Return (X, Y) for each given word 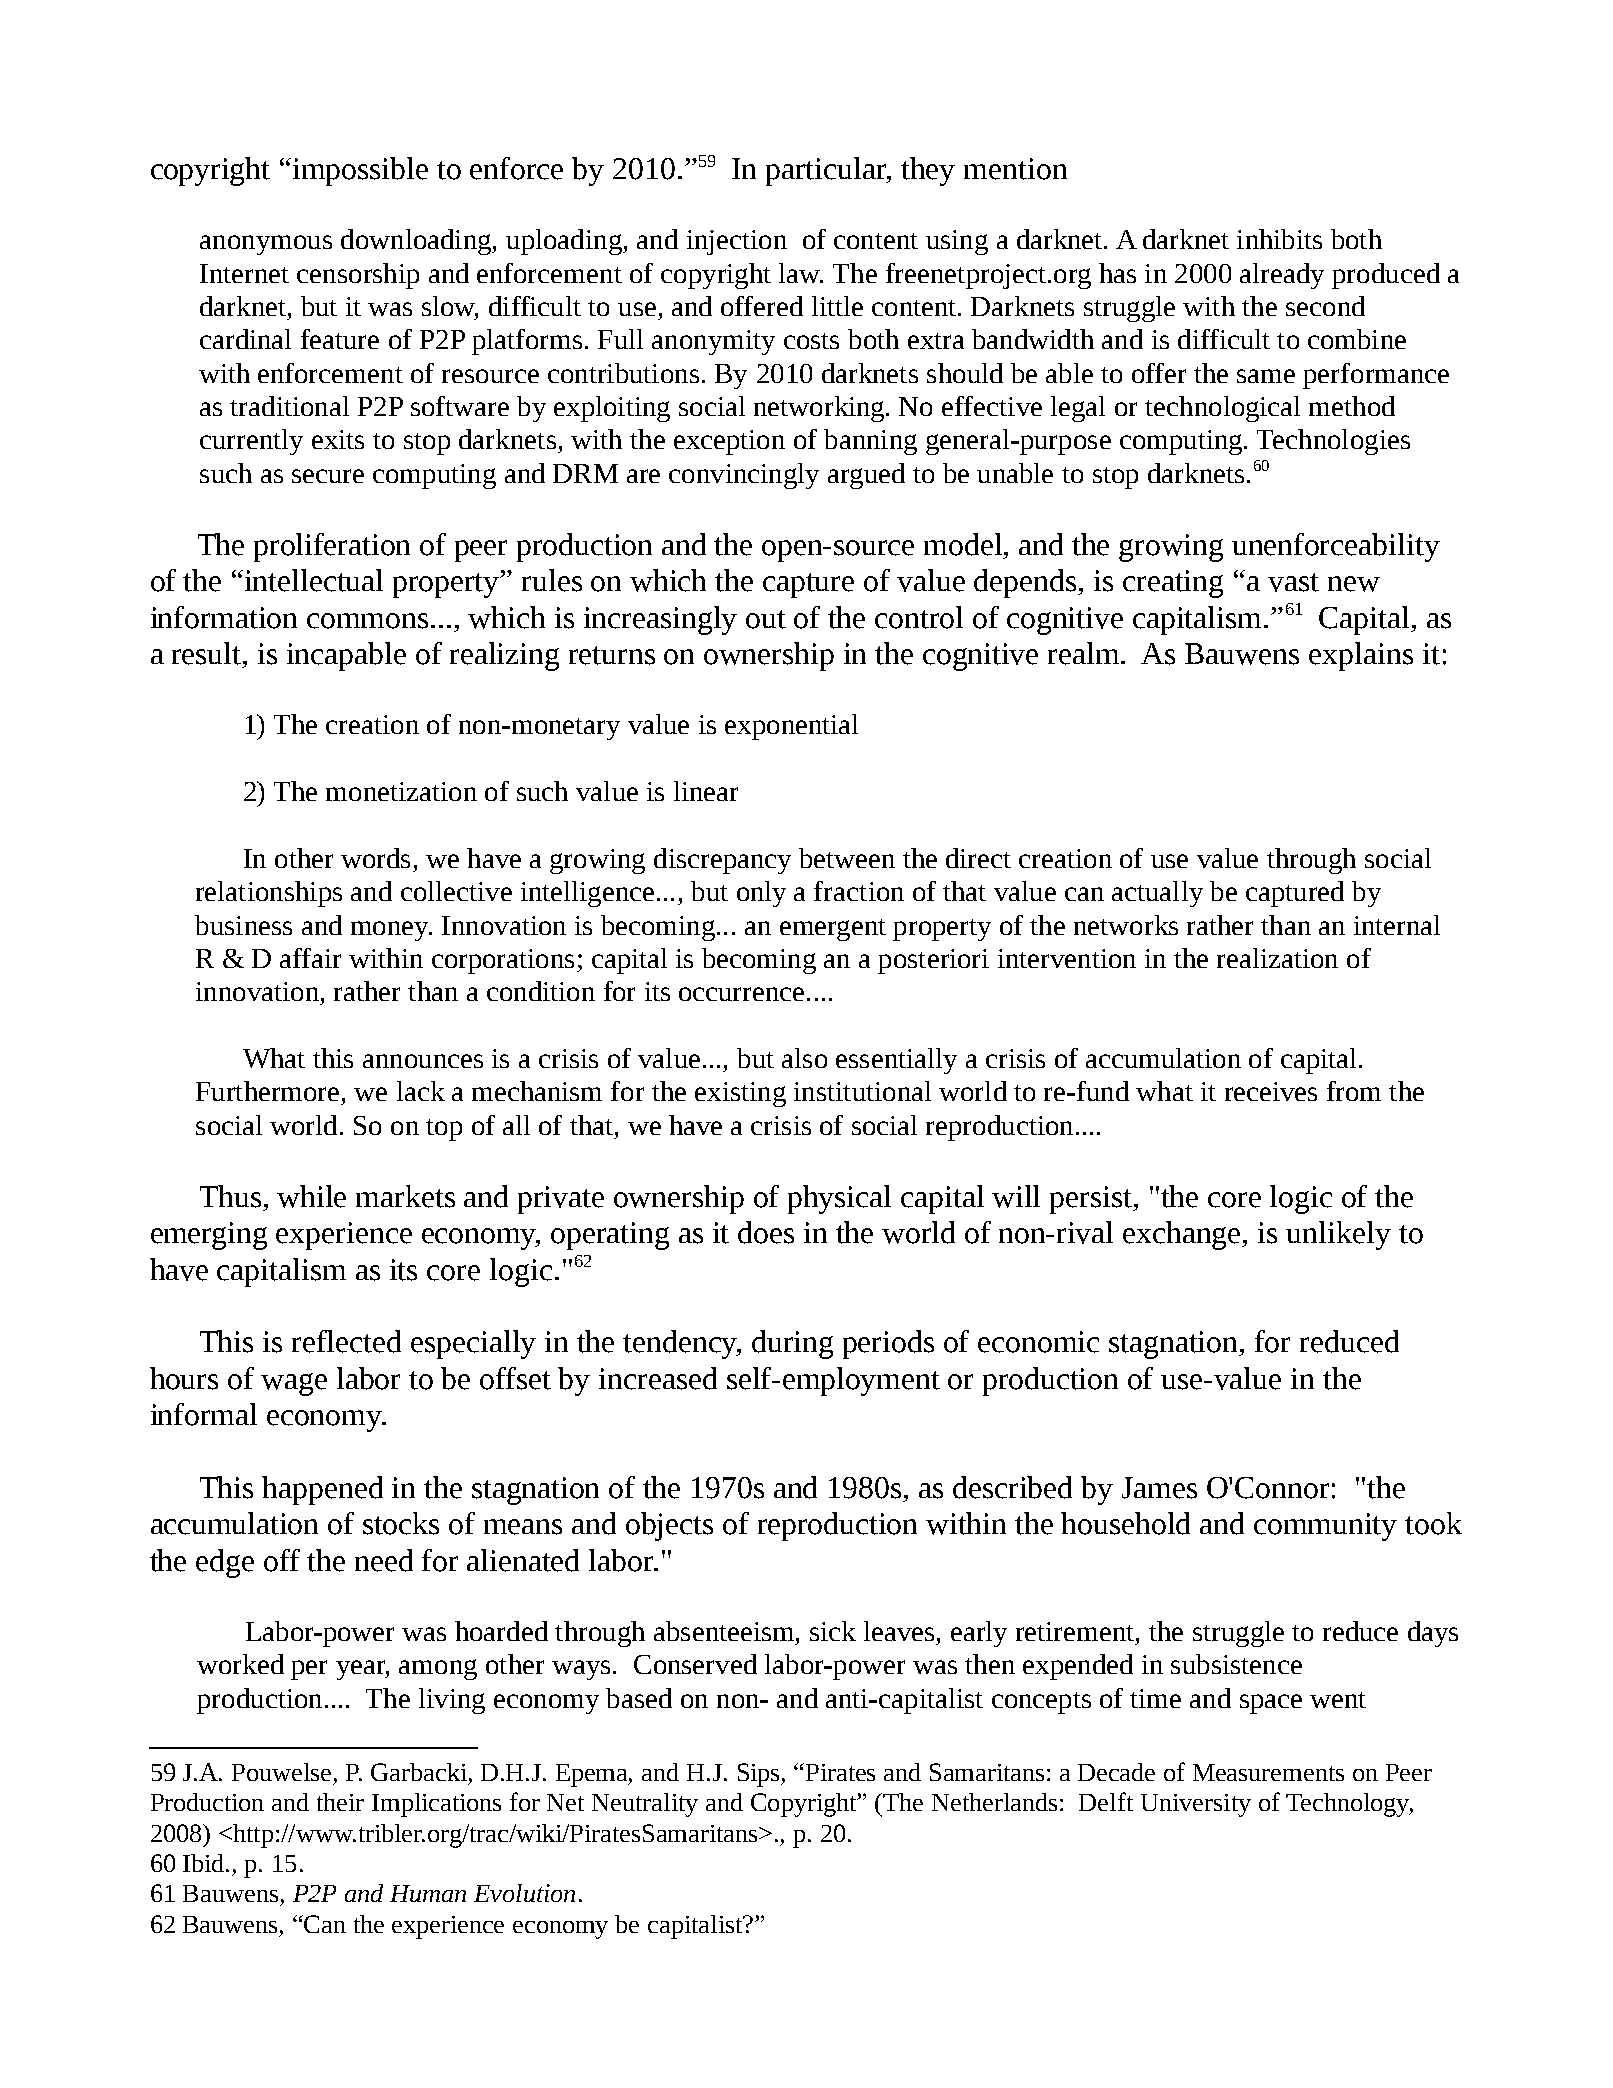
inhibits (1279, 239)
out (766, 619)
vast (1293, 582)
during (792, 1344)
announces (423, 1061)
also (804, 1058)
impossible (360, 171)
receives (1271, 1091)
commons (367, 621)
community (1325, 1527)
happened (322, 1490)
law (801, 273)
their (340, 1802)
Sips (760, 1775)
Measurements (1268, 1772)
